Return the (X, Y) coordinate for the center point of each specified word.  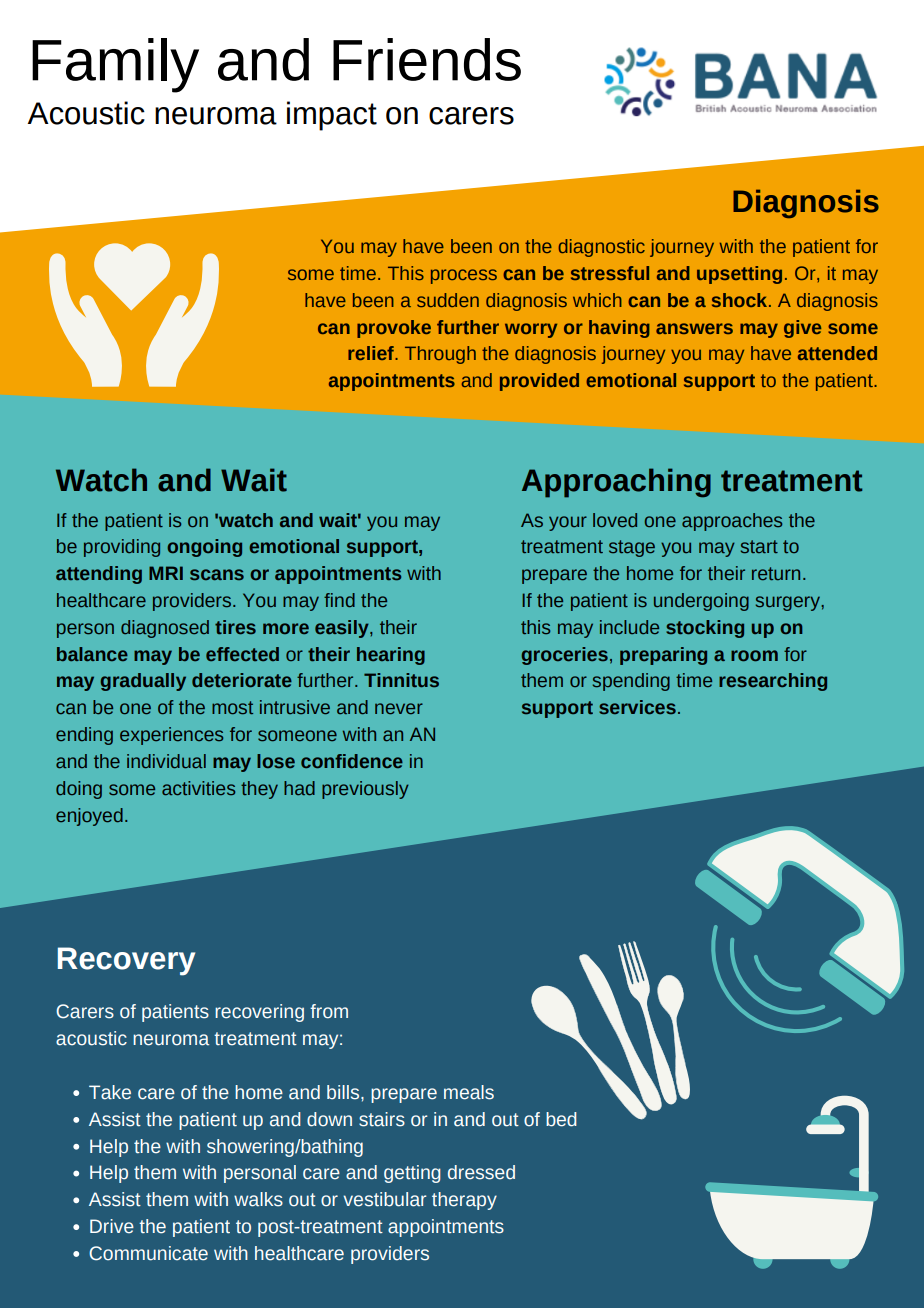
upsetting (739, 275)
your (568, 523)
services (637, 707)
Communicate (148, 1253)
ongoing (204, 548)
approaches (732, 522)
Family (115, 65)
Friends (427, 59)
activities (198, 788)
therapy (464, 1201)
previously (365, 790)
